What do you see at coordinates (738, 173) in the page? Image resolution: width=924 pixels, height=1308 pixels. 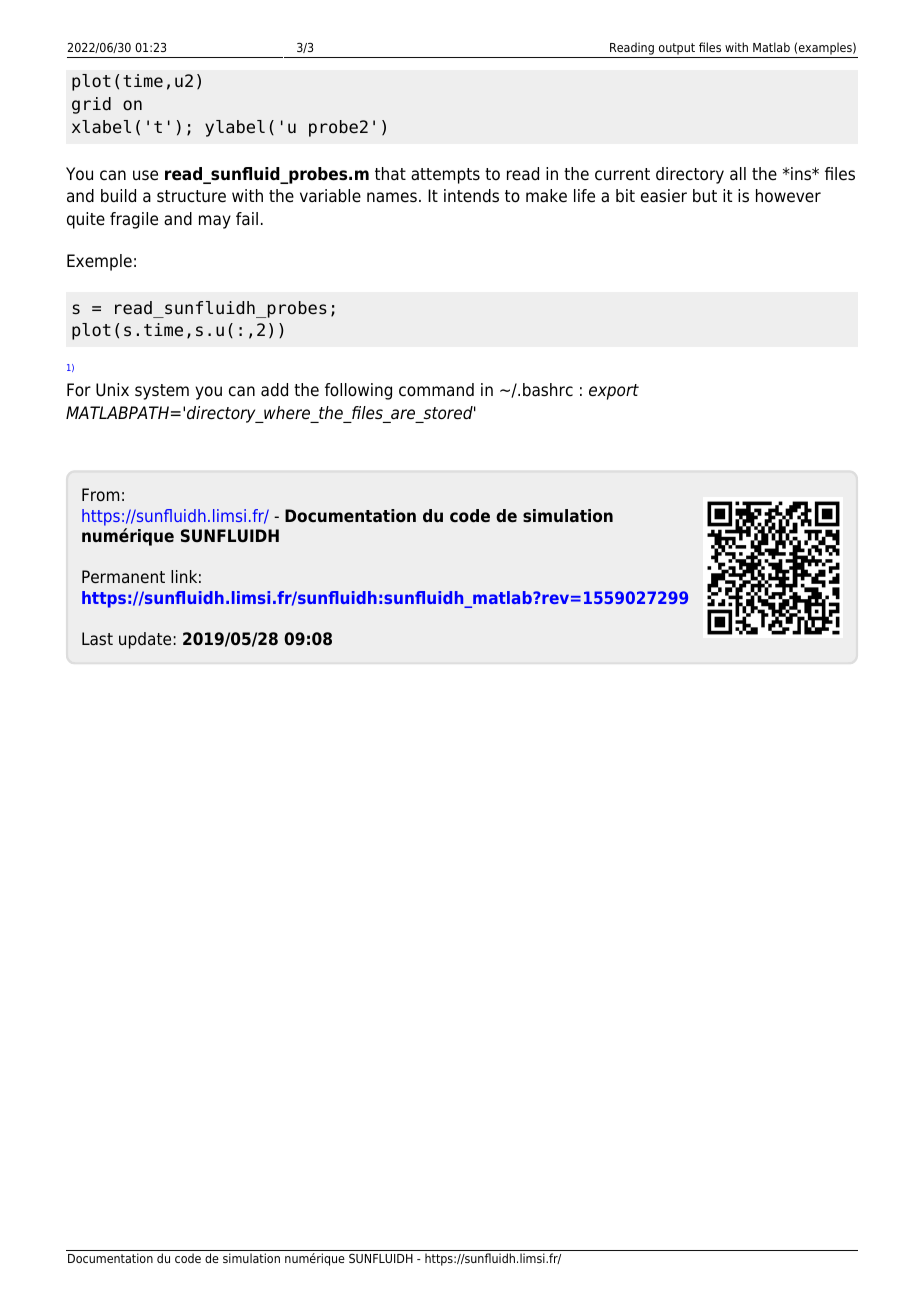 I see `all` at bounding box center [738, 173].
